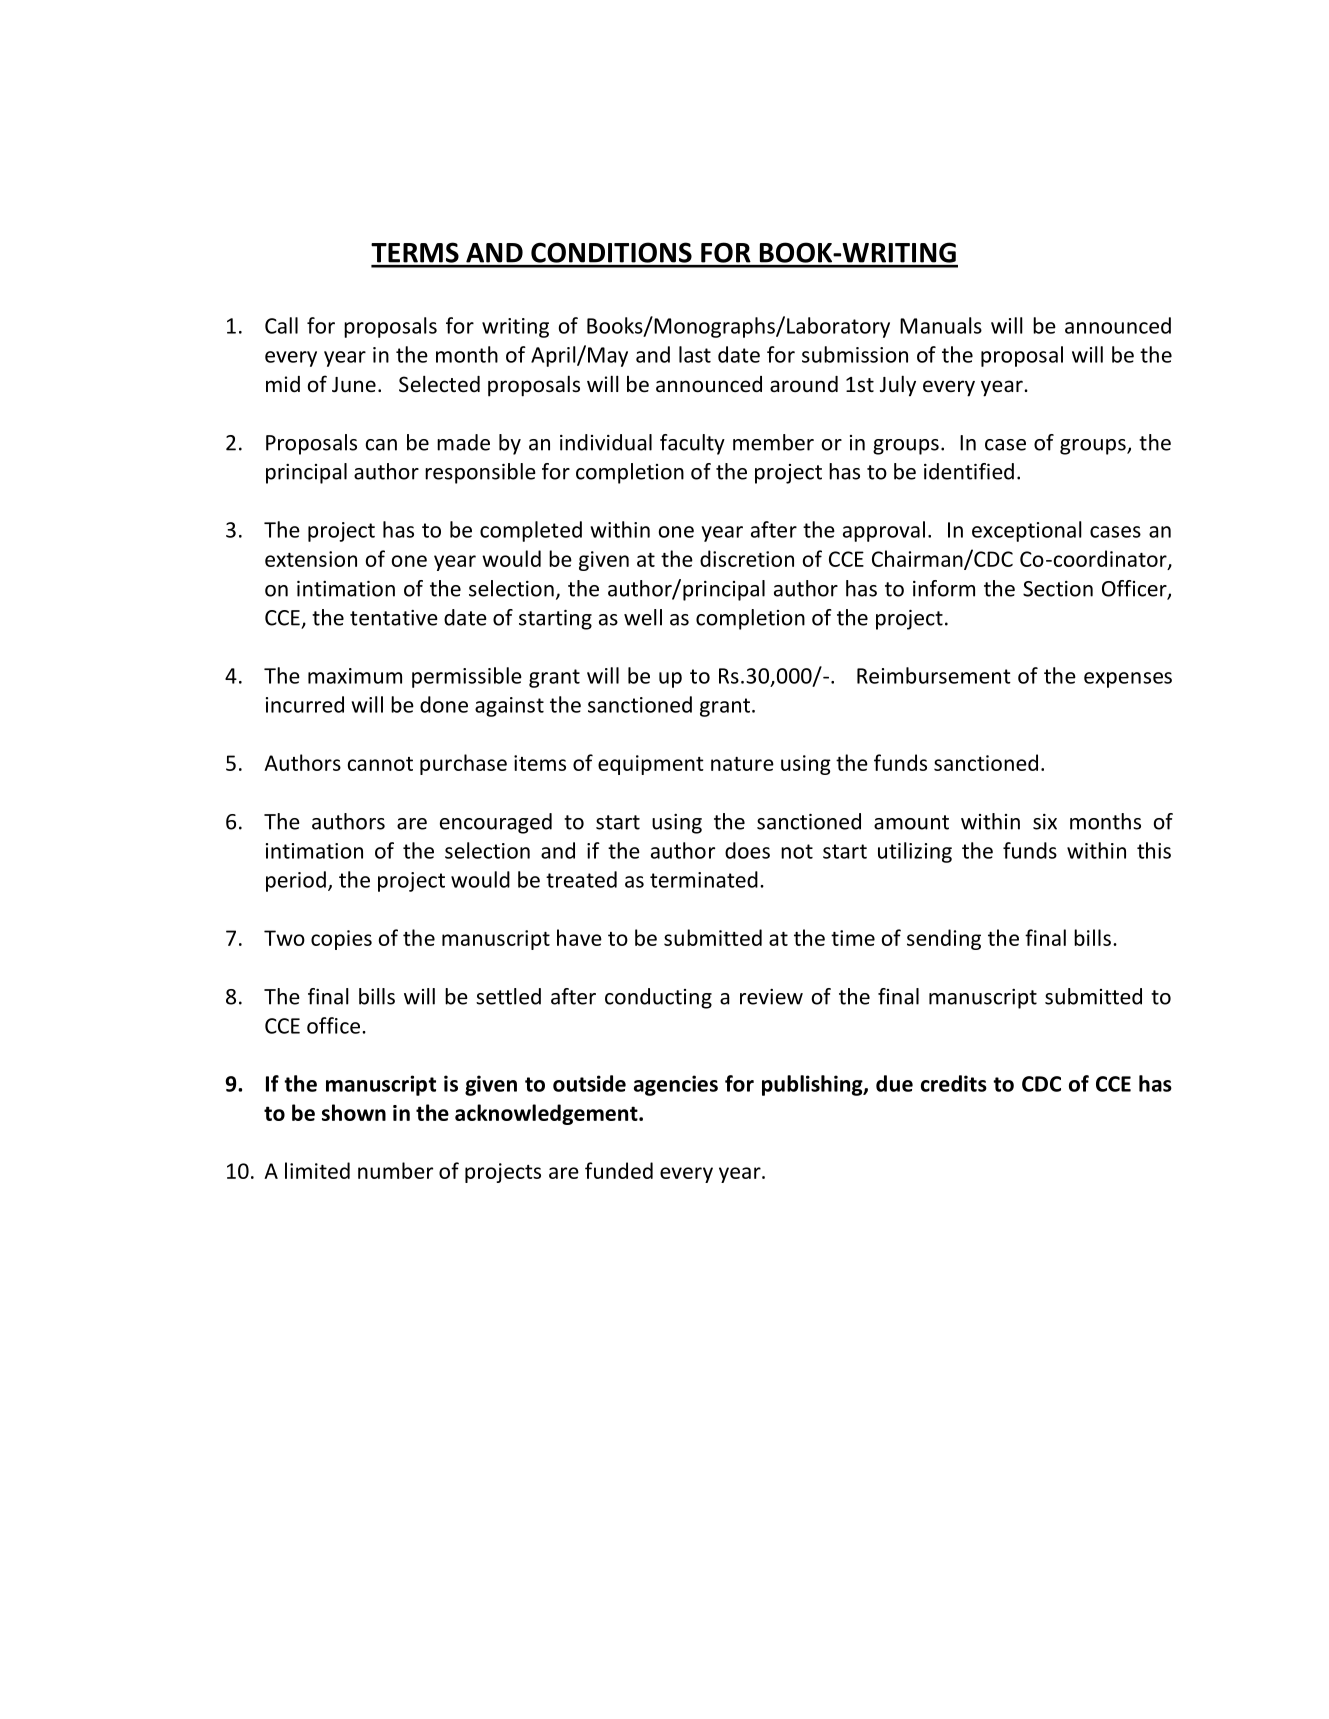  What do you see at coordinates (742, 764) in the image?
I see `nature` at bounding box center [742, 764].
